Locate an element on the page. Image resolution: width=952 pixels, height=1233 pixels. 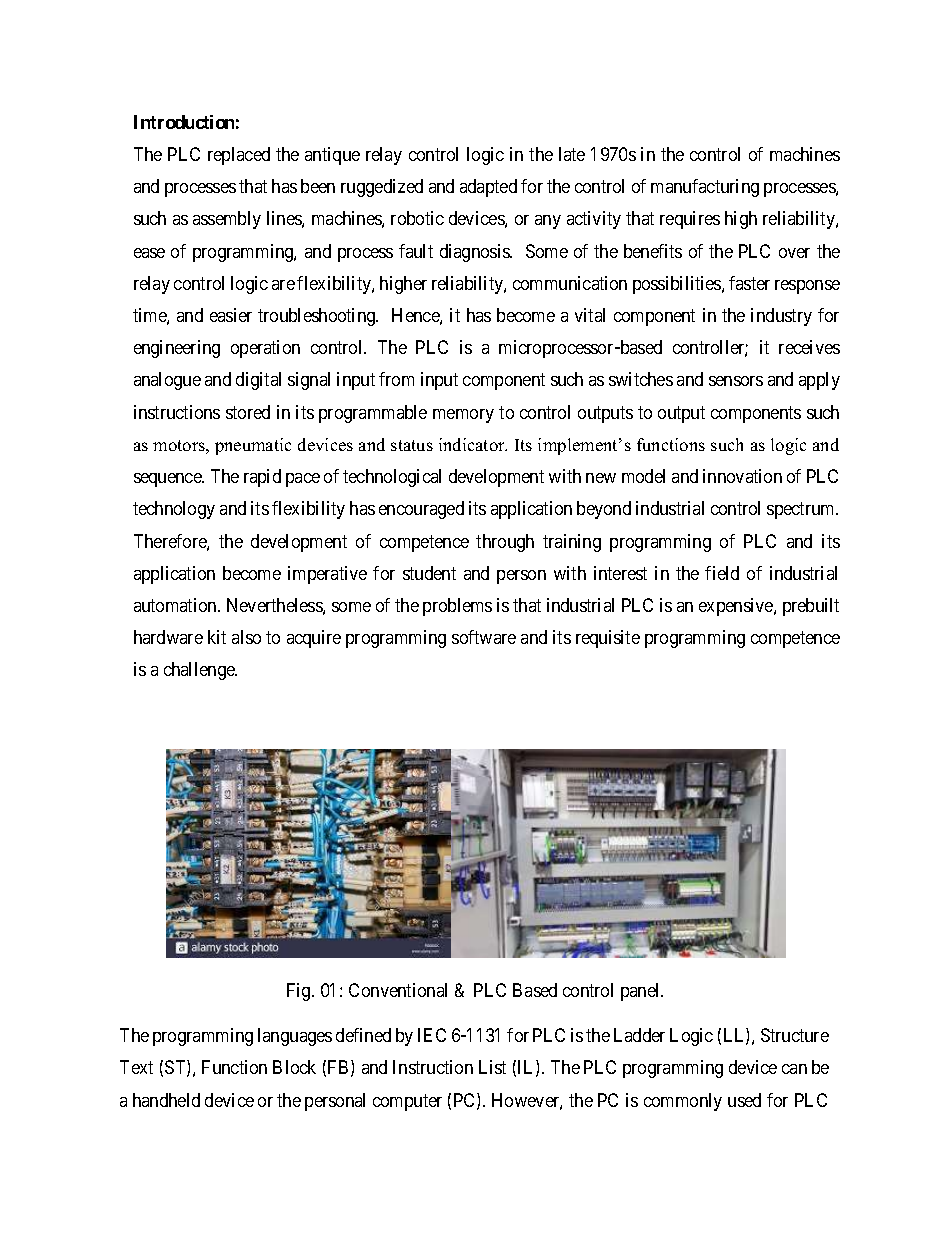
memory is located at coordinates (463, 416).
